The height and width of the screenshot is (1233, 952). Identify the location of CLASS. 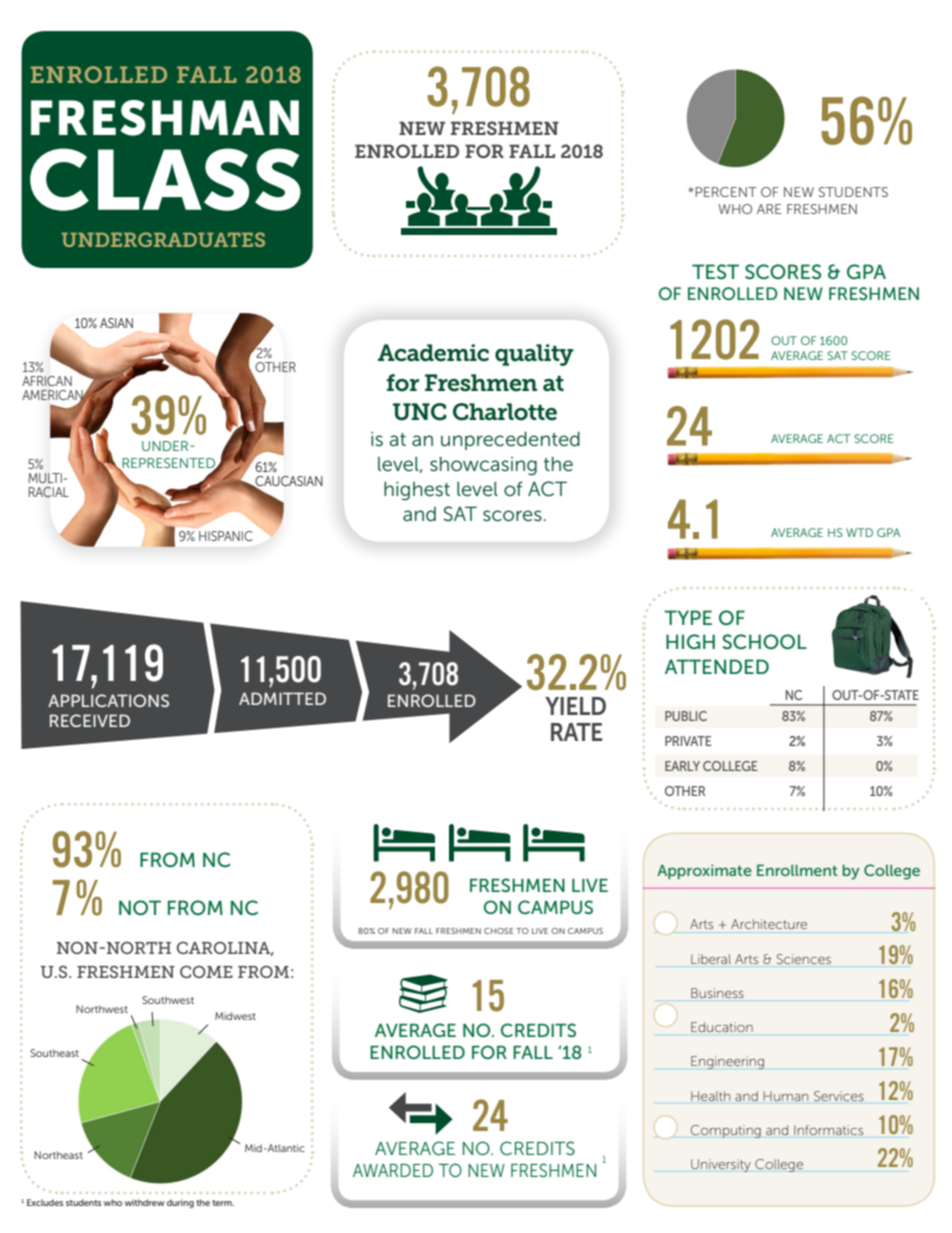
(165, 179).
